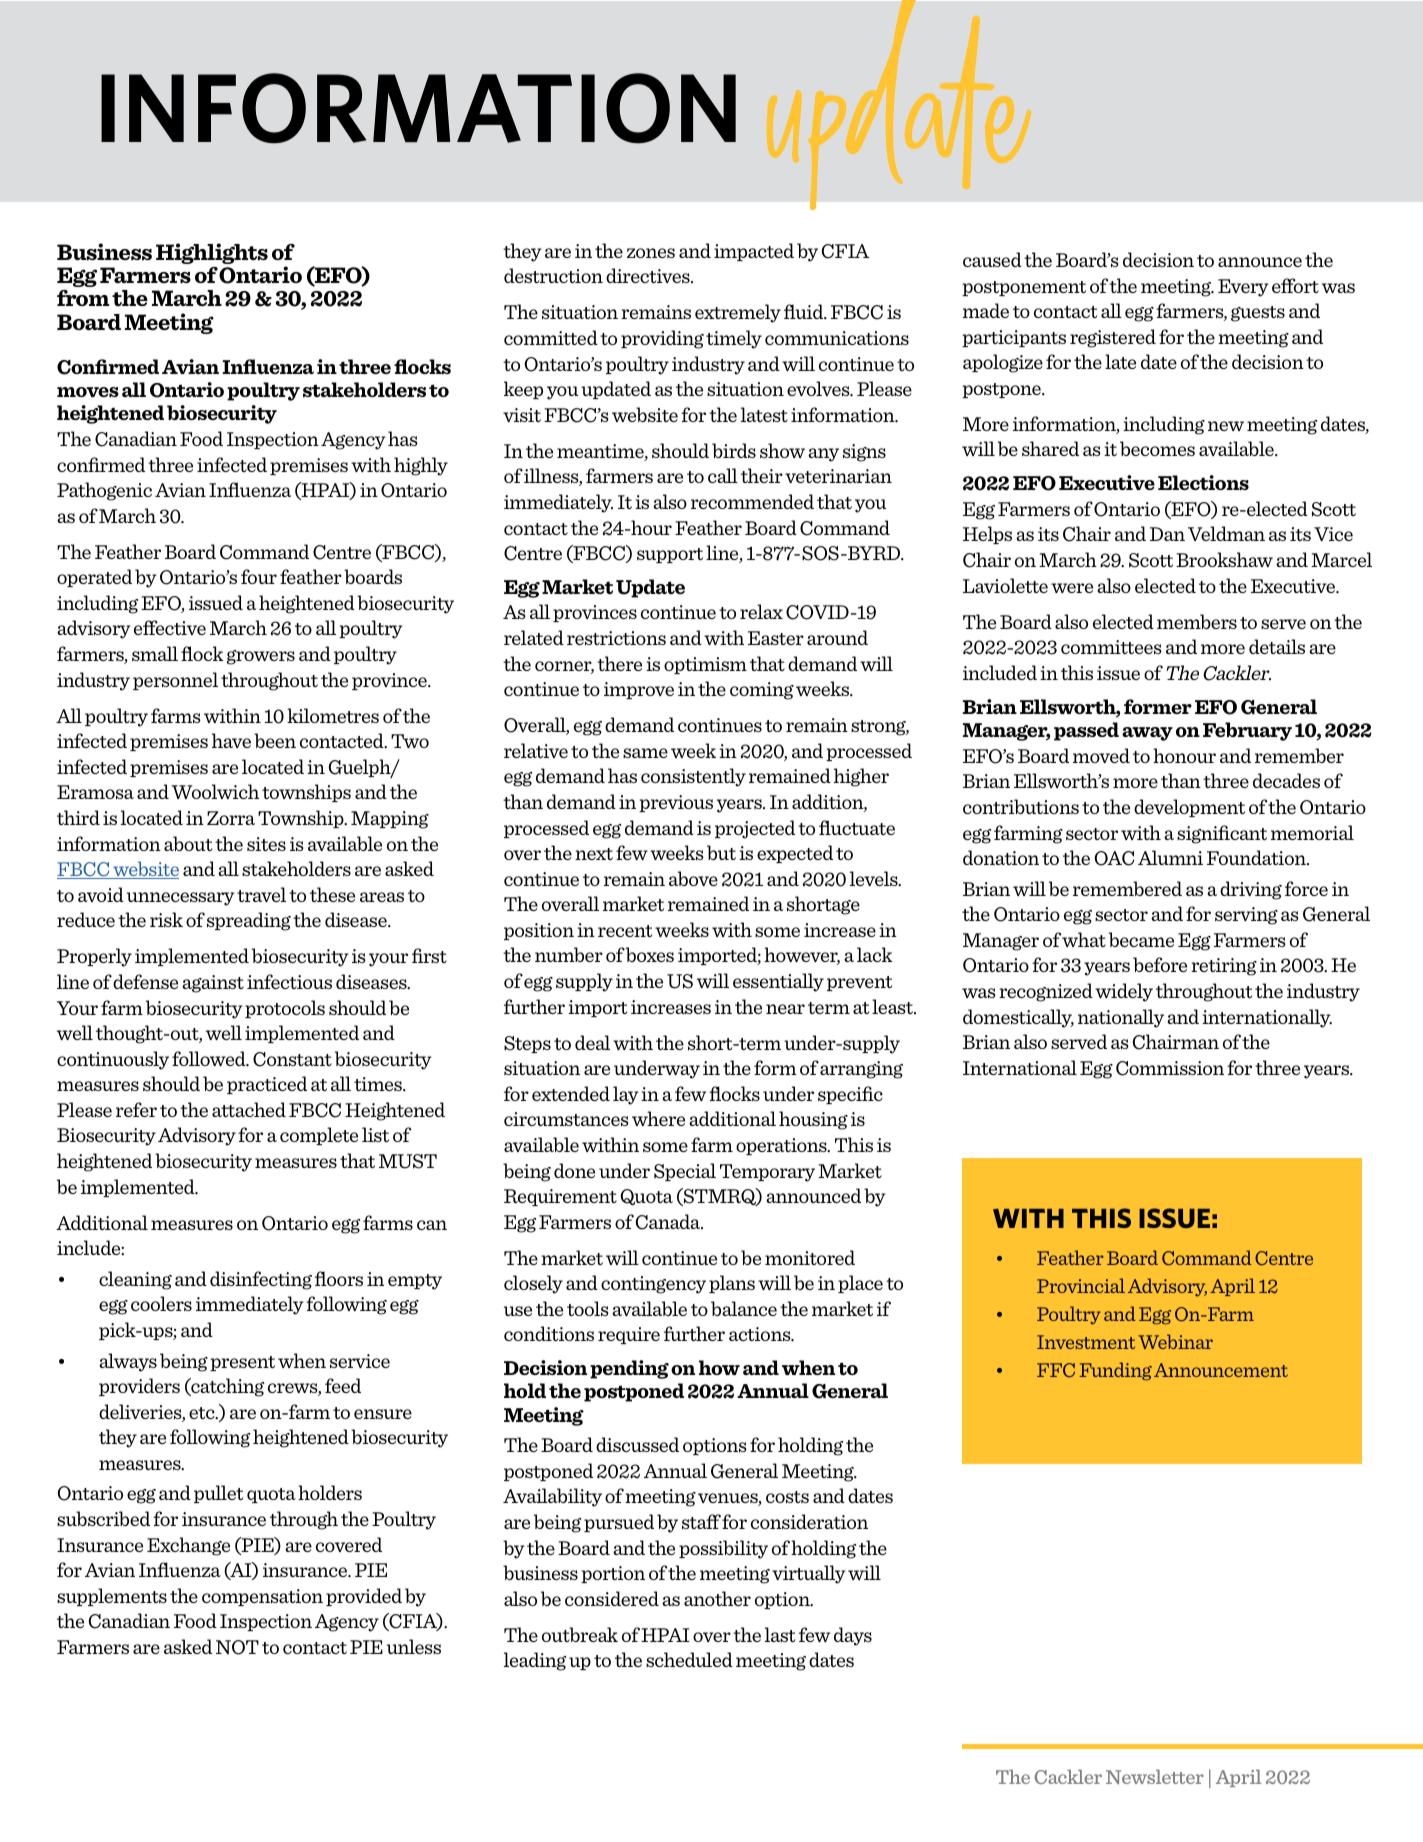 This screenshot has width=1423, height=1842. Describe the element at coordinates (738, 313) in the screenshot. I see `extremely` at that location.
